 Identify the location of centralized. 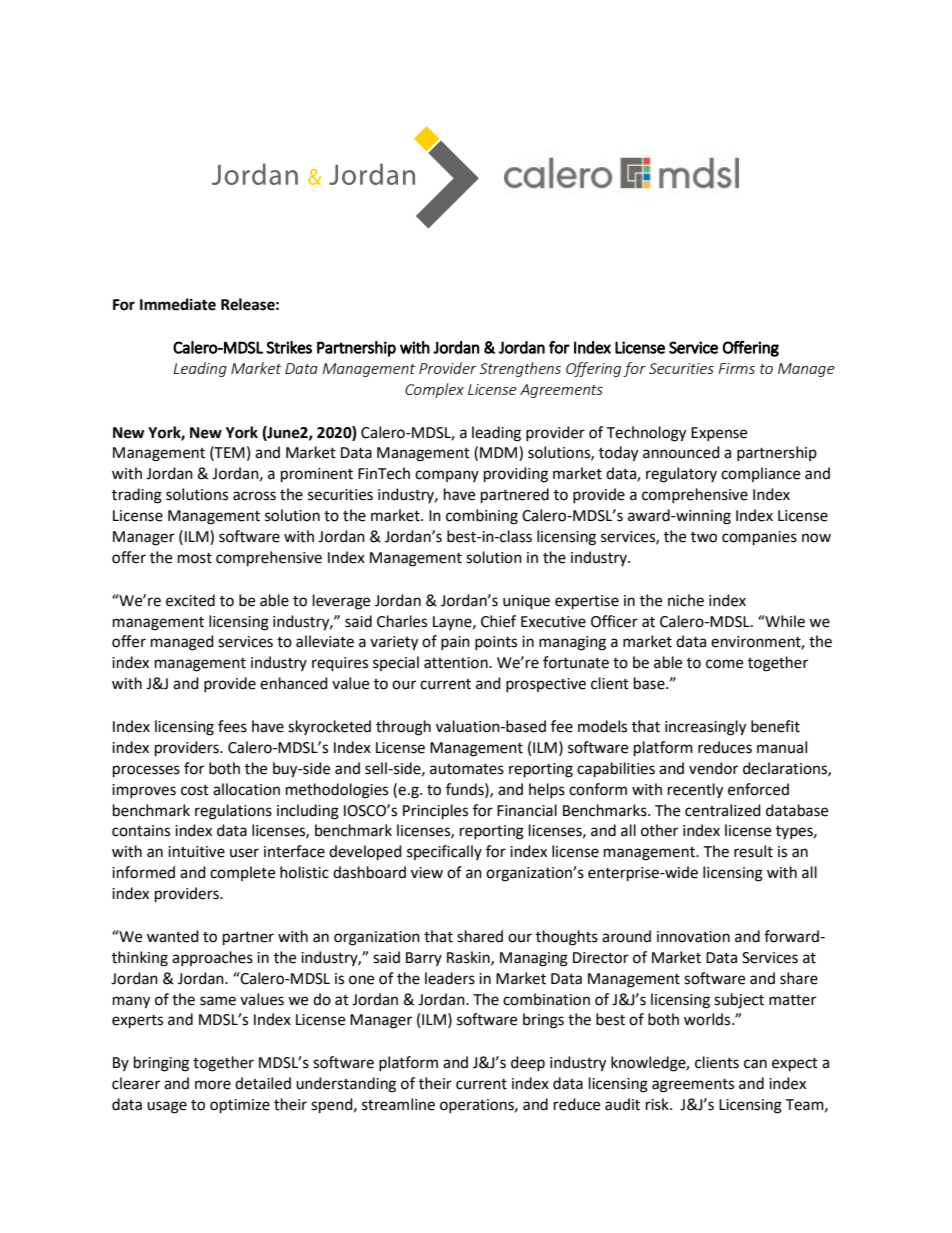
(723, 810).
